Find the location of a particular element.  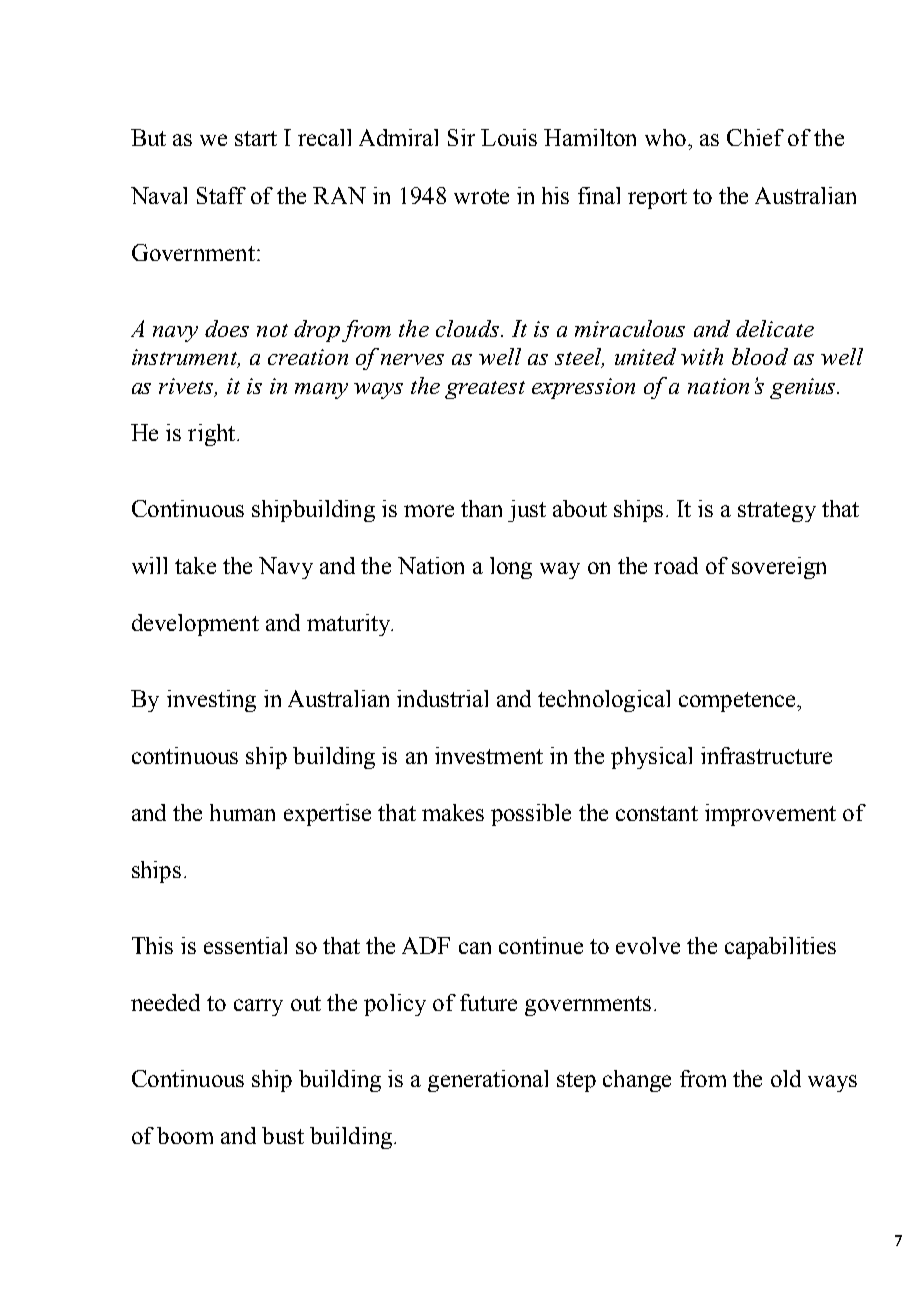

human is located at coordinates (242, 812).
